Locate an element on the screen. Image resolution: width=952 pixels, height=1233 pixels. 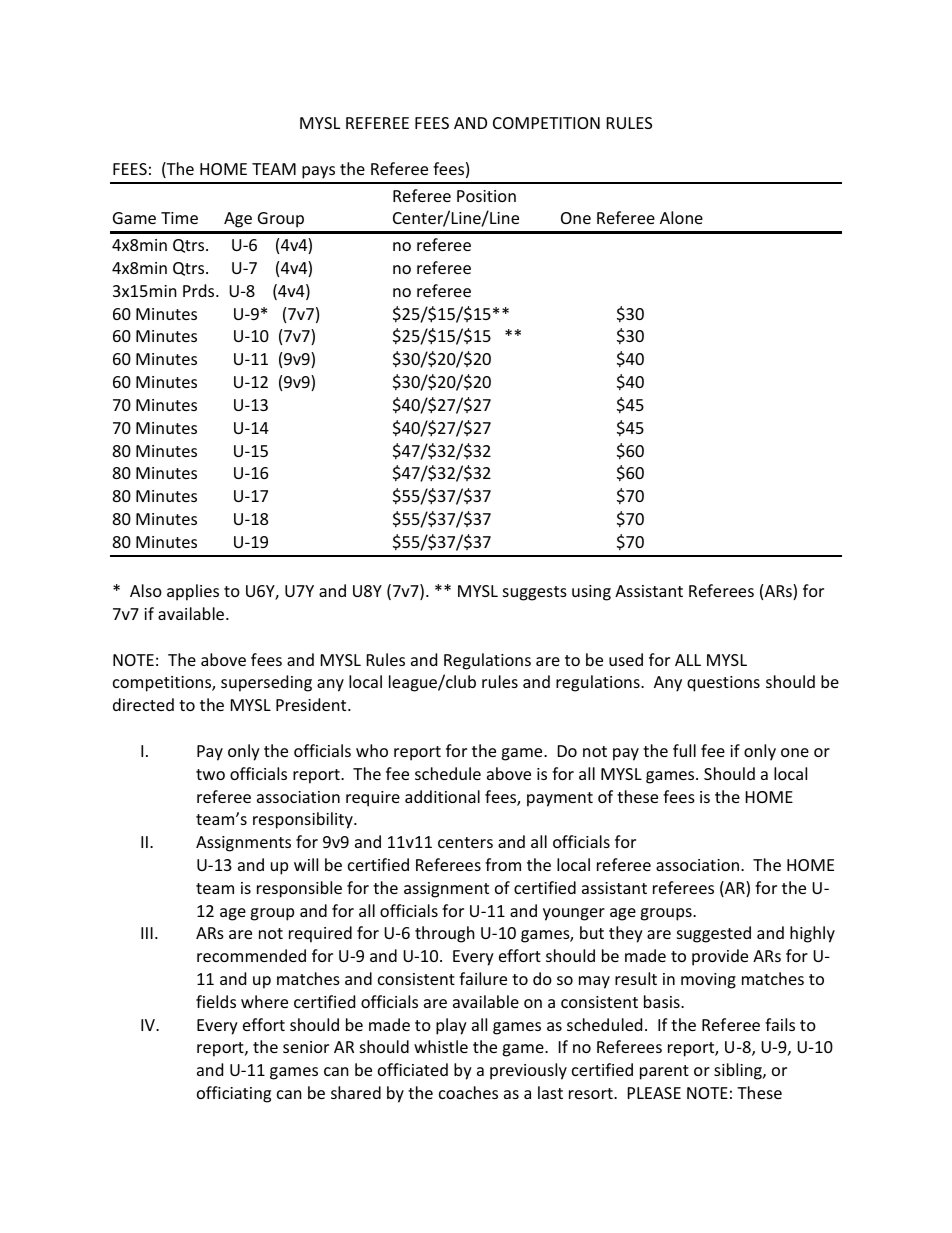
Also is located at coordinates (146, 590).
